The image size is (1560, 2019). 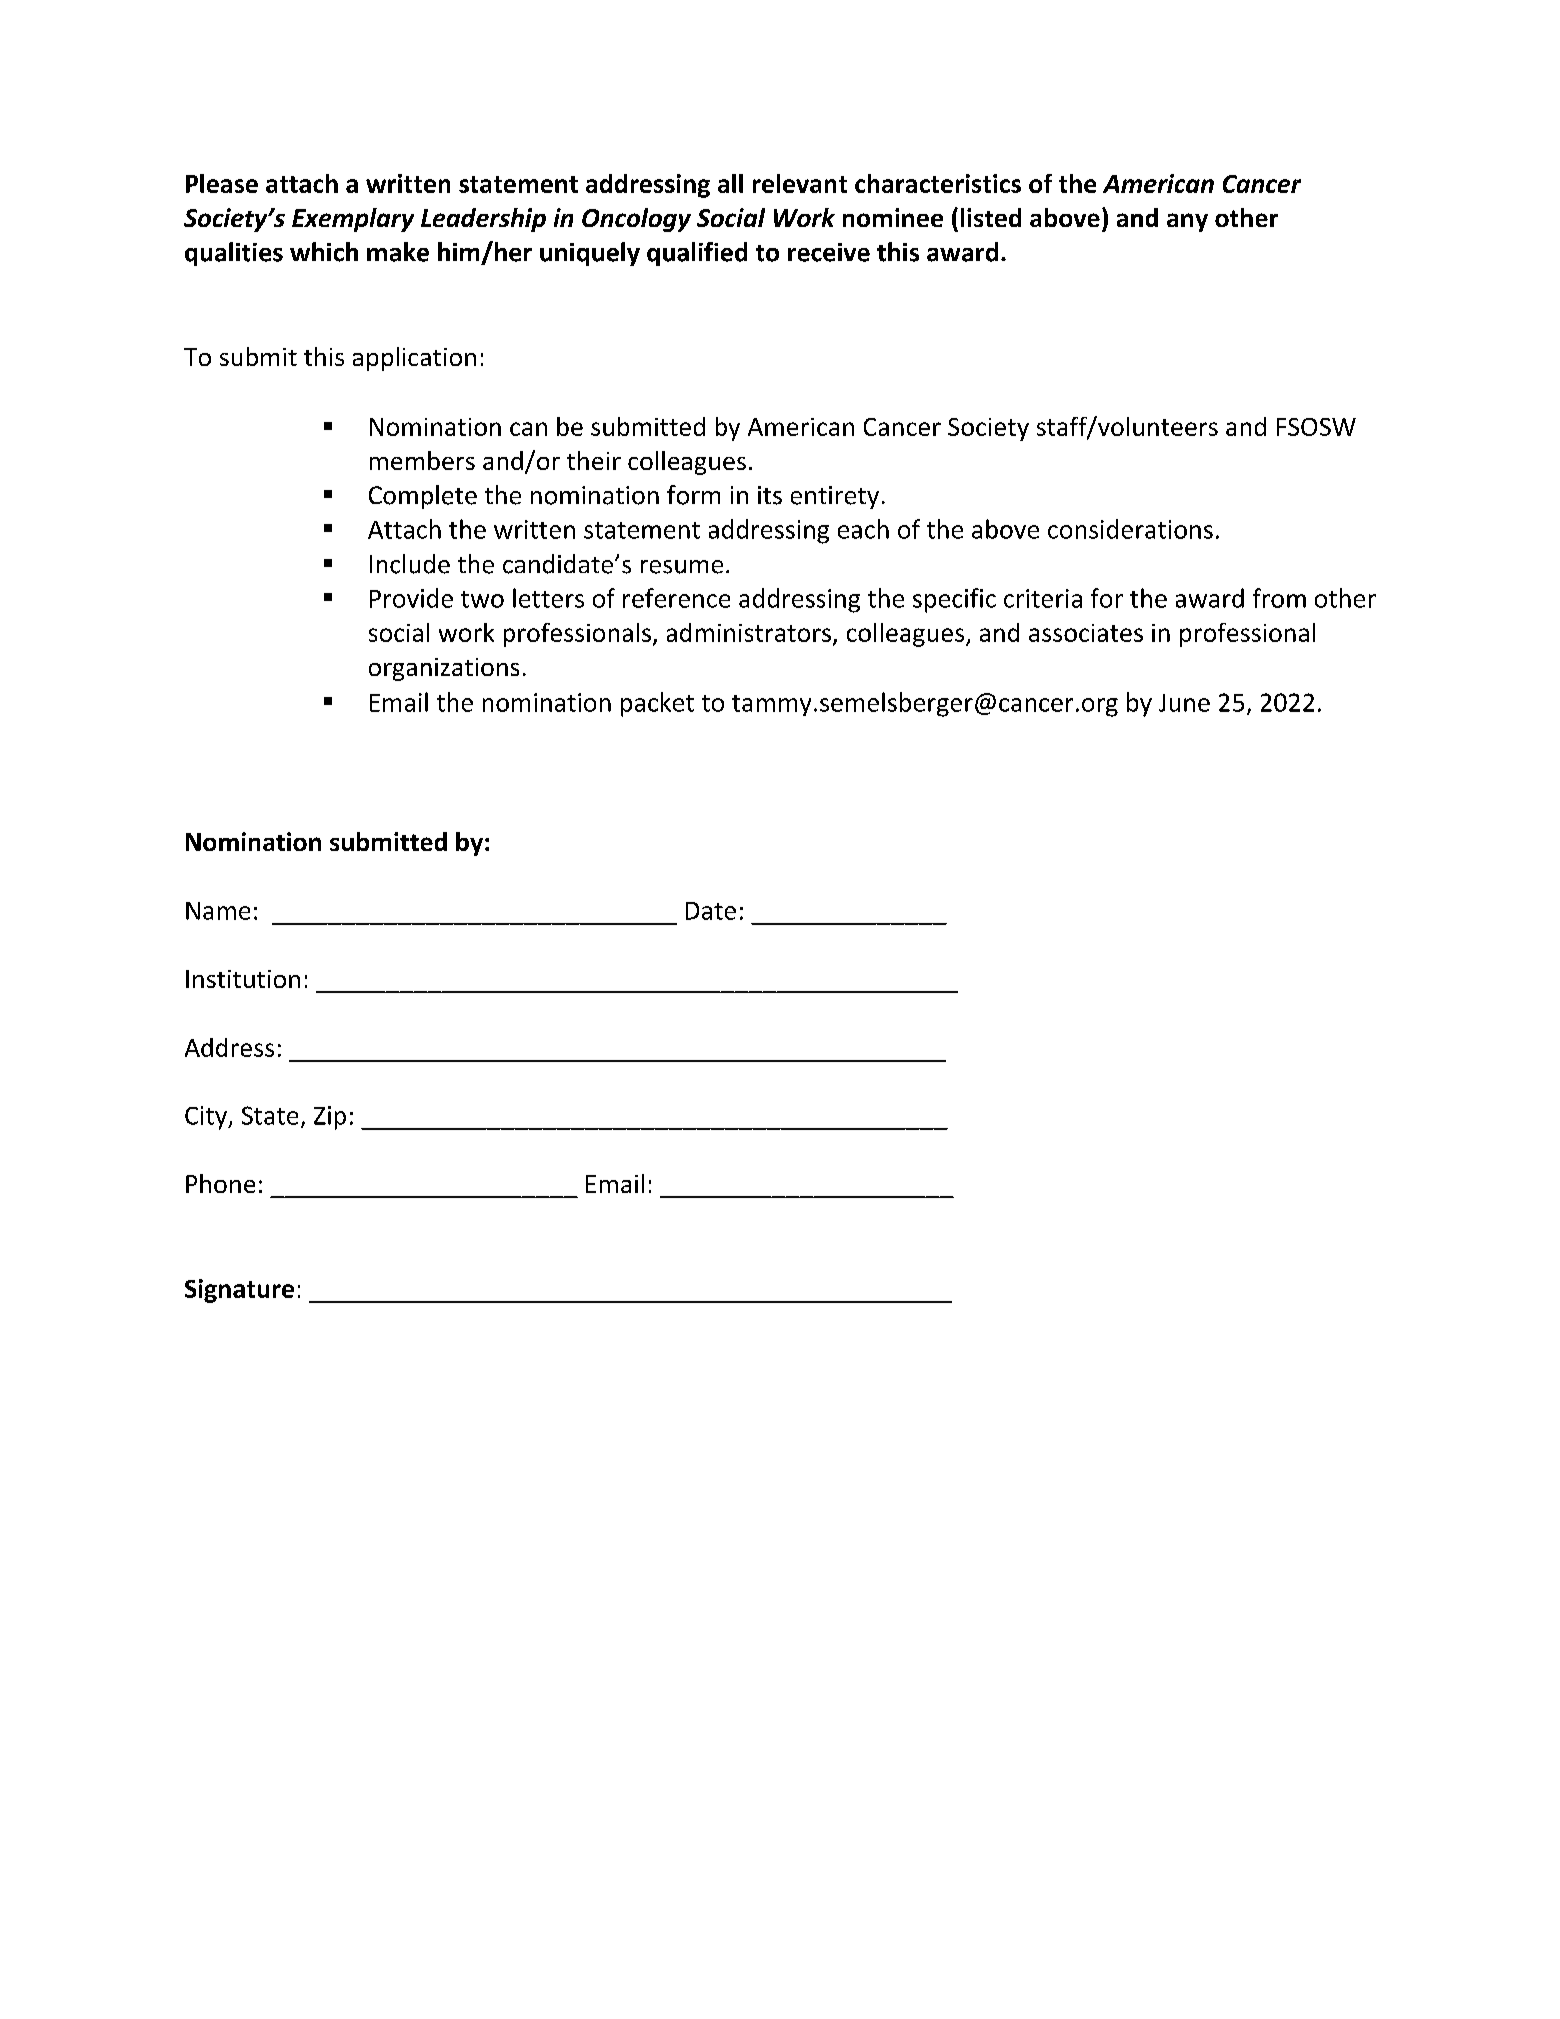 I want to click on all, so click(x=730, y=183).
